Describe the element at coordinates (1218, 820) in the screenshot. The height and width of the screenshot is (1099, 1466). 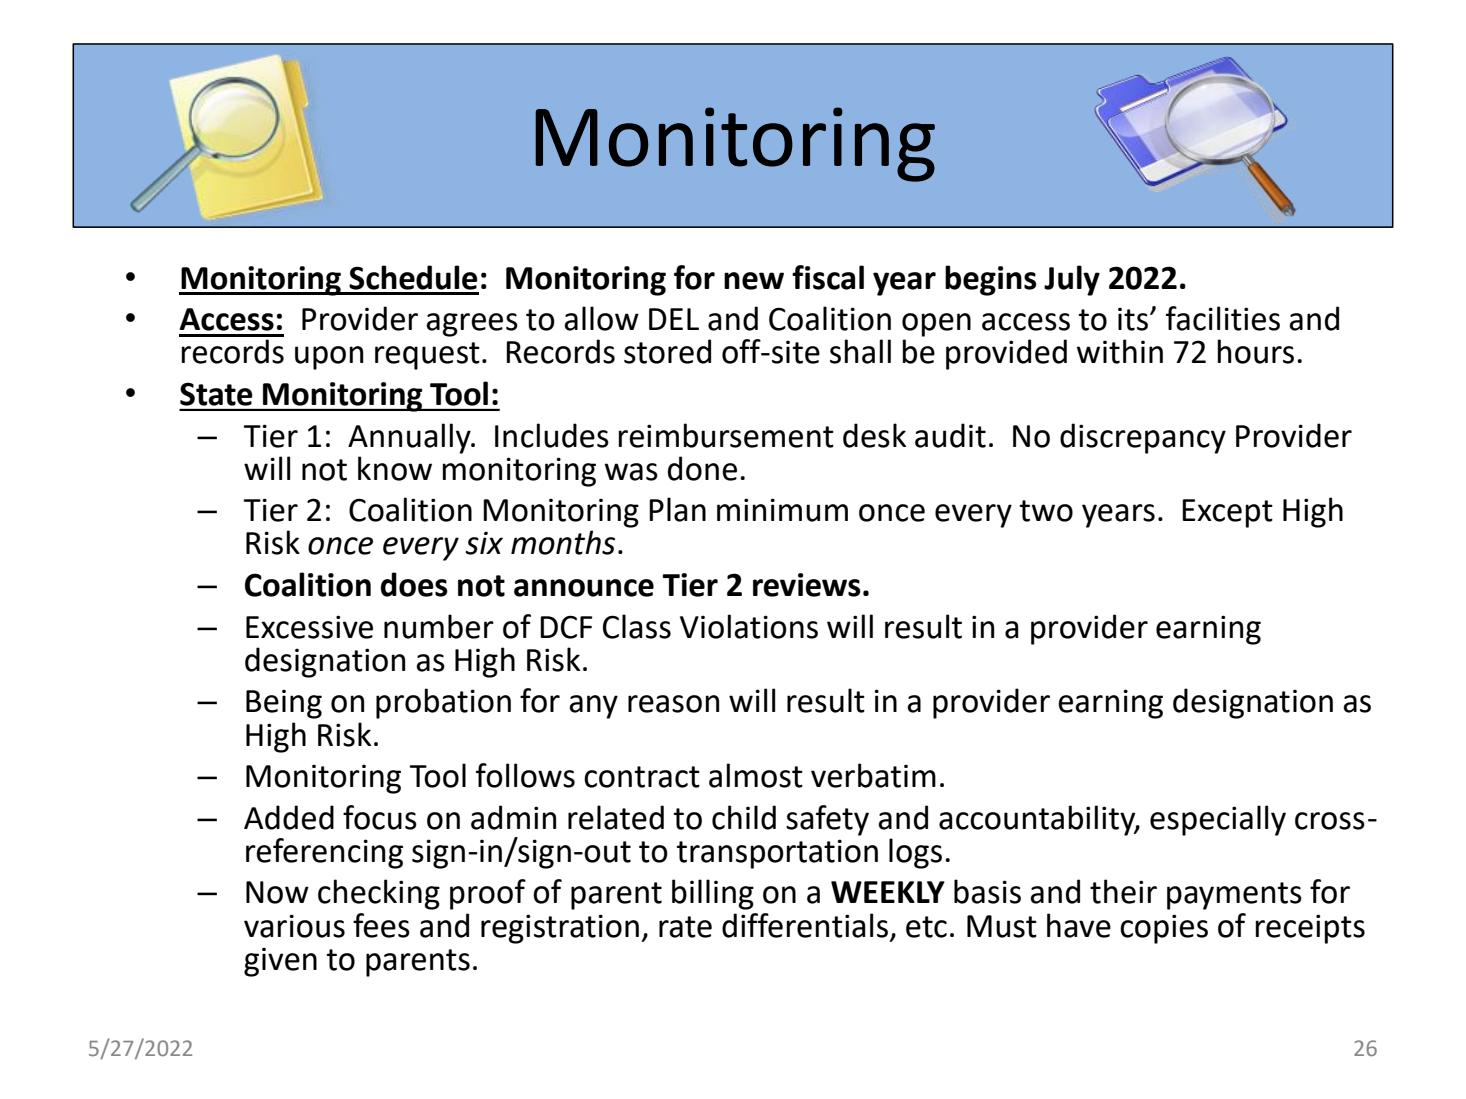
I see `especially` at that location.
